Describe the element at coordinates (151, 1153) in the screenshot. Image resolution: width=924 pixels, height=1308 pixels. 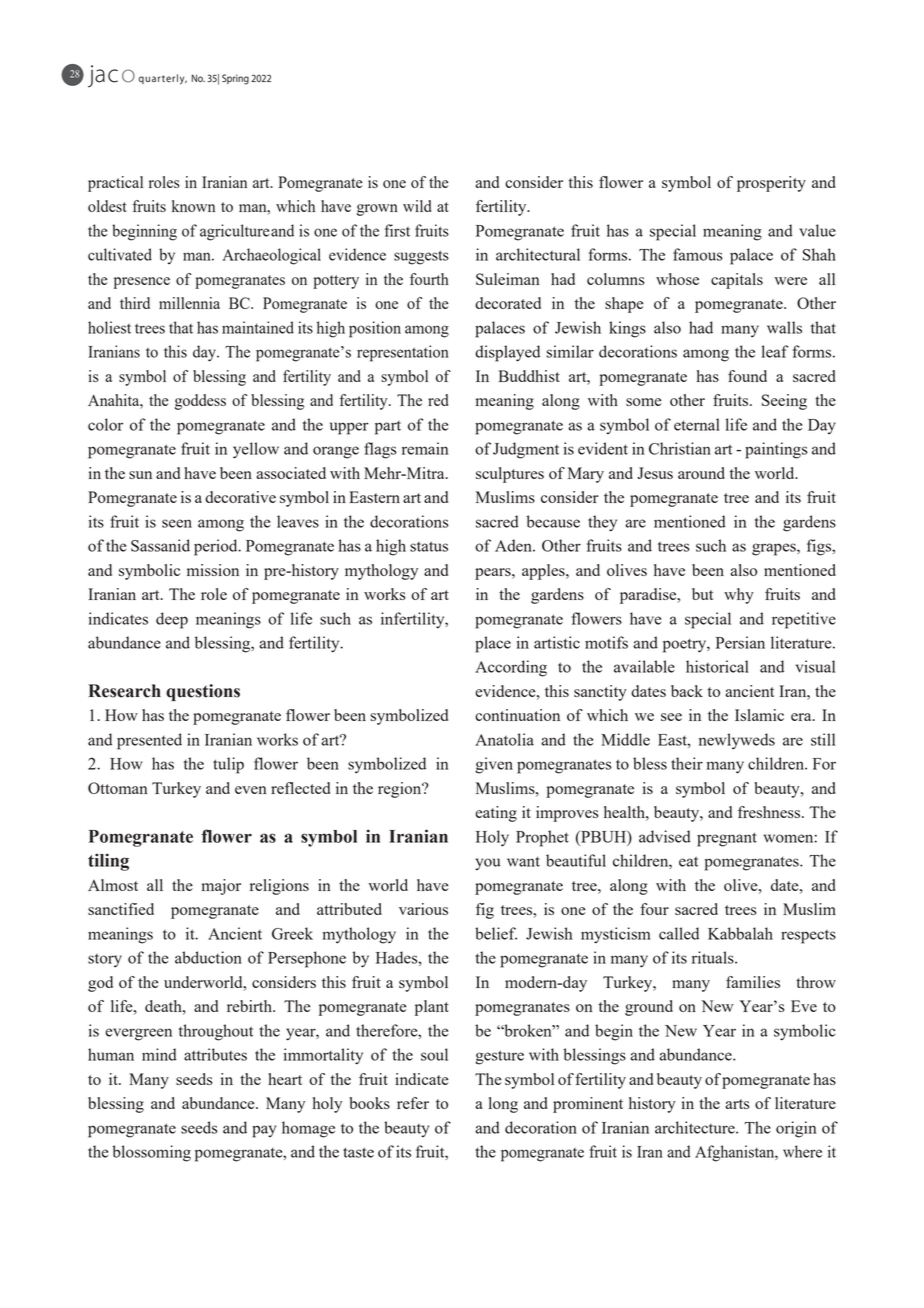
I see `blossoming` at that location.
